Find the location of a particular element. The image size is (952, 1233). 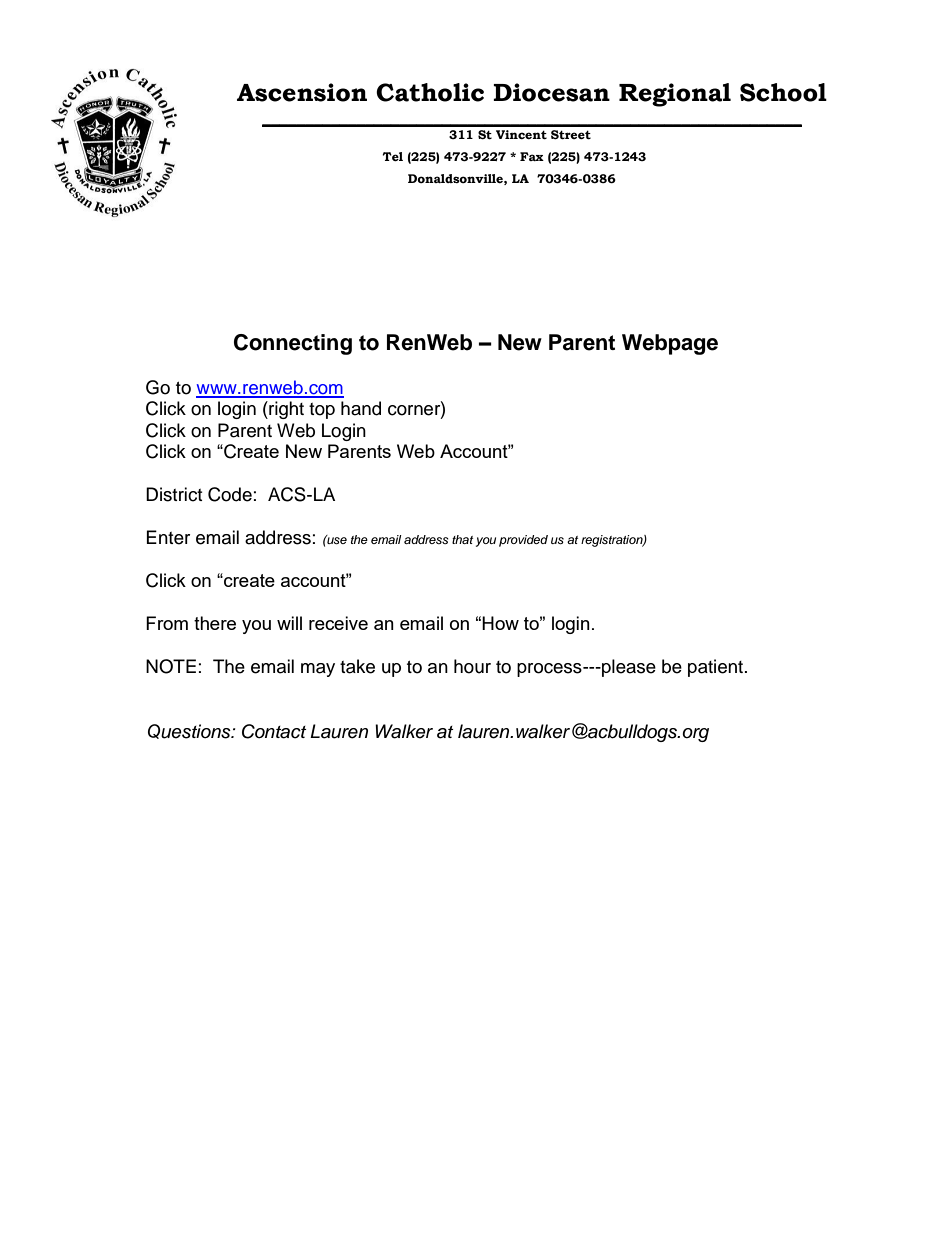

top is located at coordinates (322, 411).
